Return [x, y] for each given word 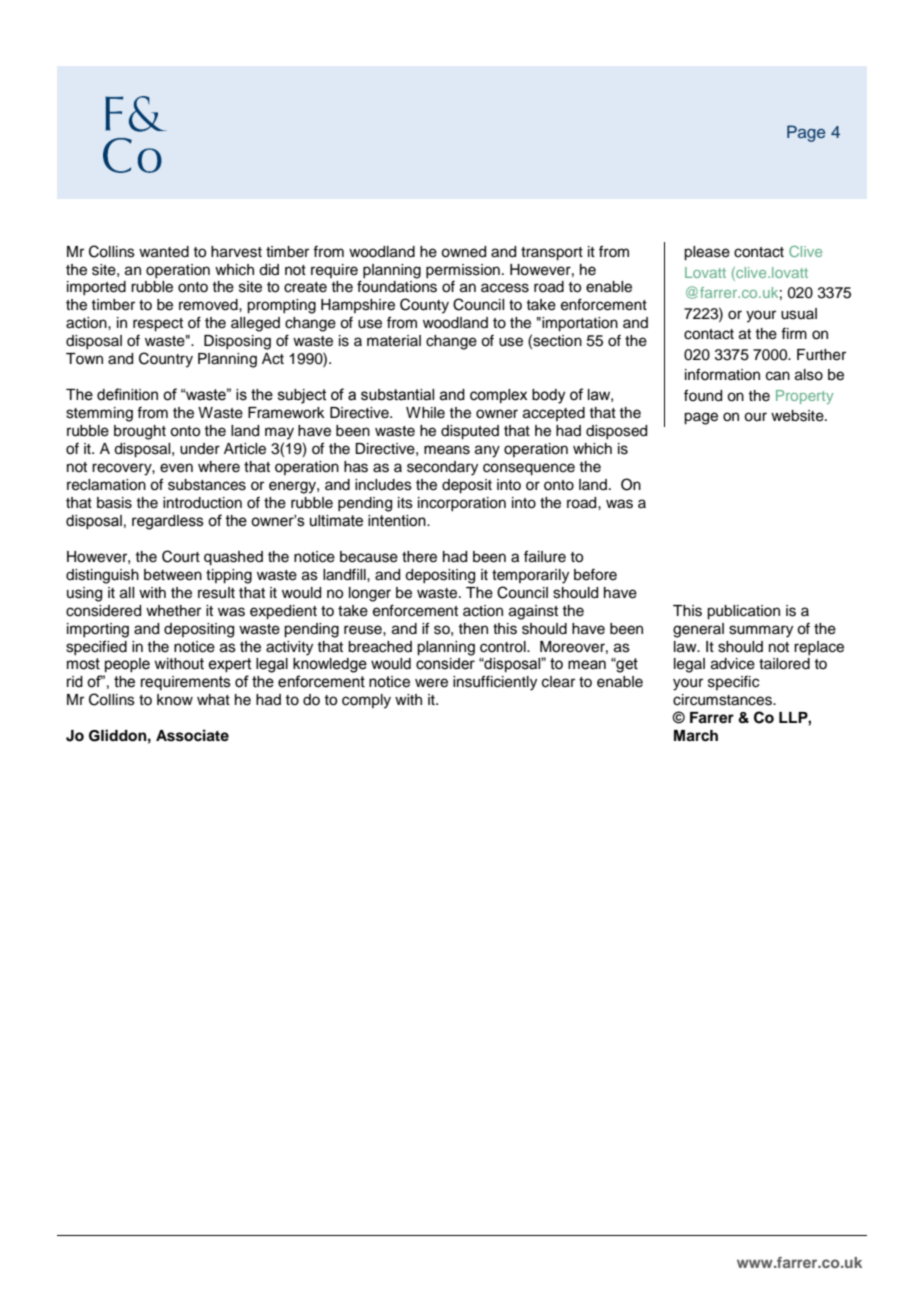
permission [463, 271]
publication [743, 612]
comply [366, 701]
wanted [164, 252]
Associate [192, 735]
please [707, 253]
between [173, 575]
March [696, 736]
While [425, 413]
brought [140, 432]
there [419, 557]
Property [804, 397]
